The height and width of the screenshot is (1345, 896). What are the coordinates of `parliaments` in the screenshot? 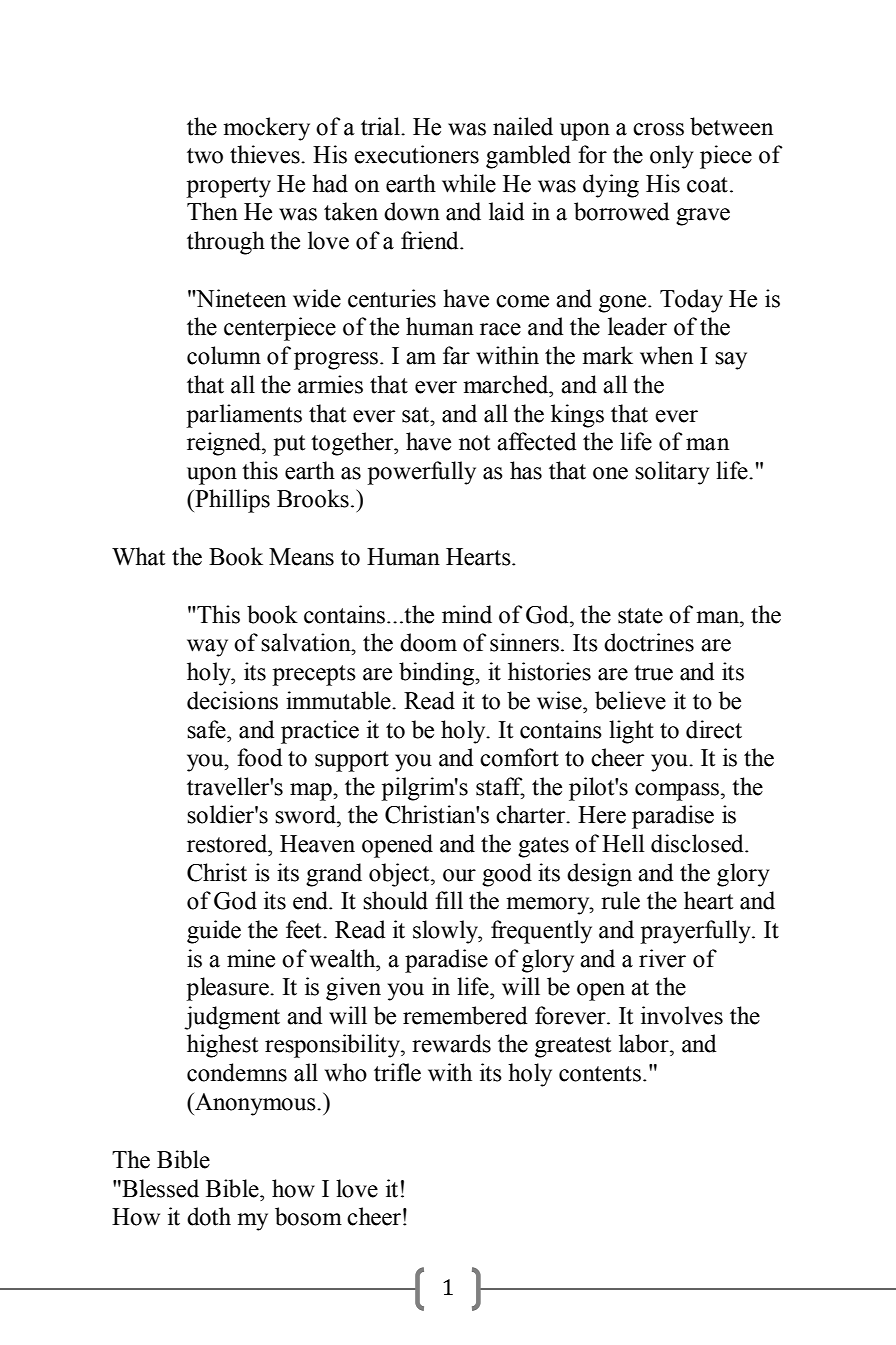 It's located at (244, 416).
